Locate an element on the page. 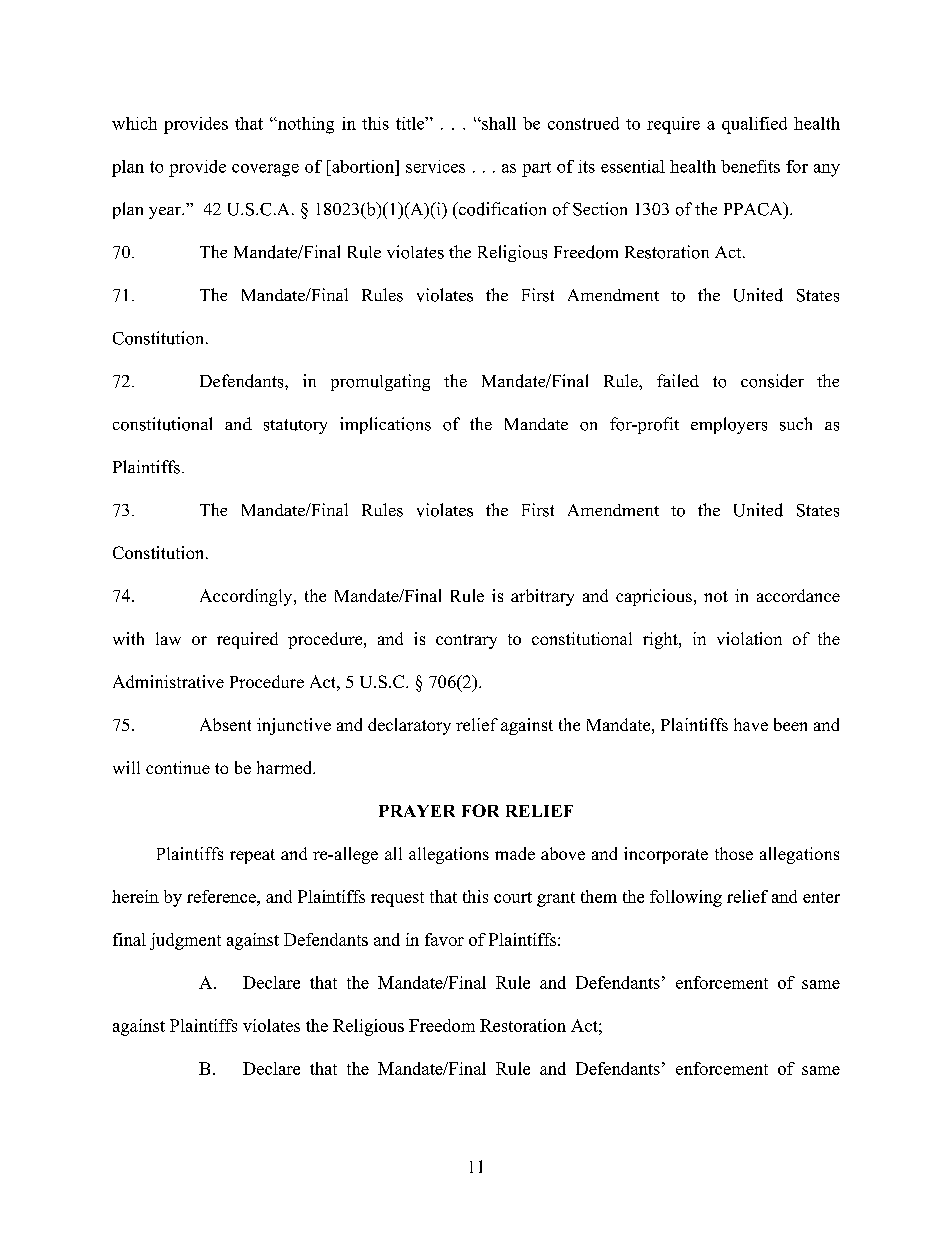 This image has width=952, height=1233. shall is located at coordinates (498, 123).
